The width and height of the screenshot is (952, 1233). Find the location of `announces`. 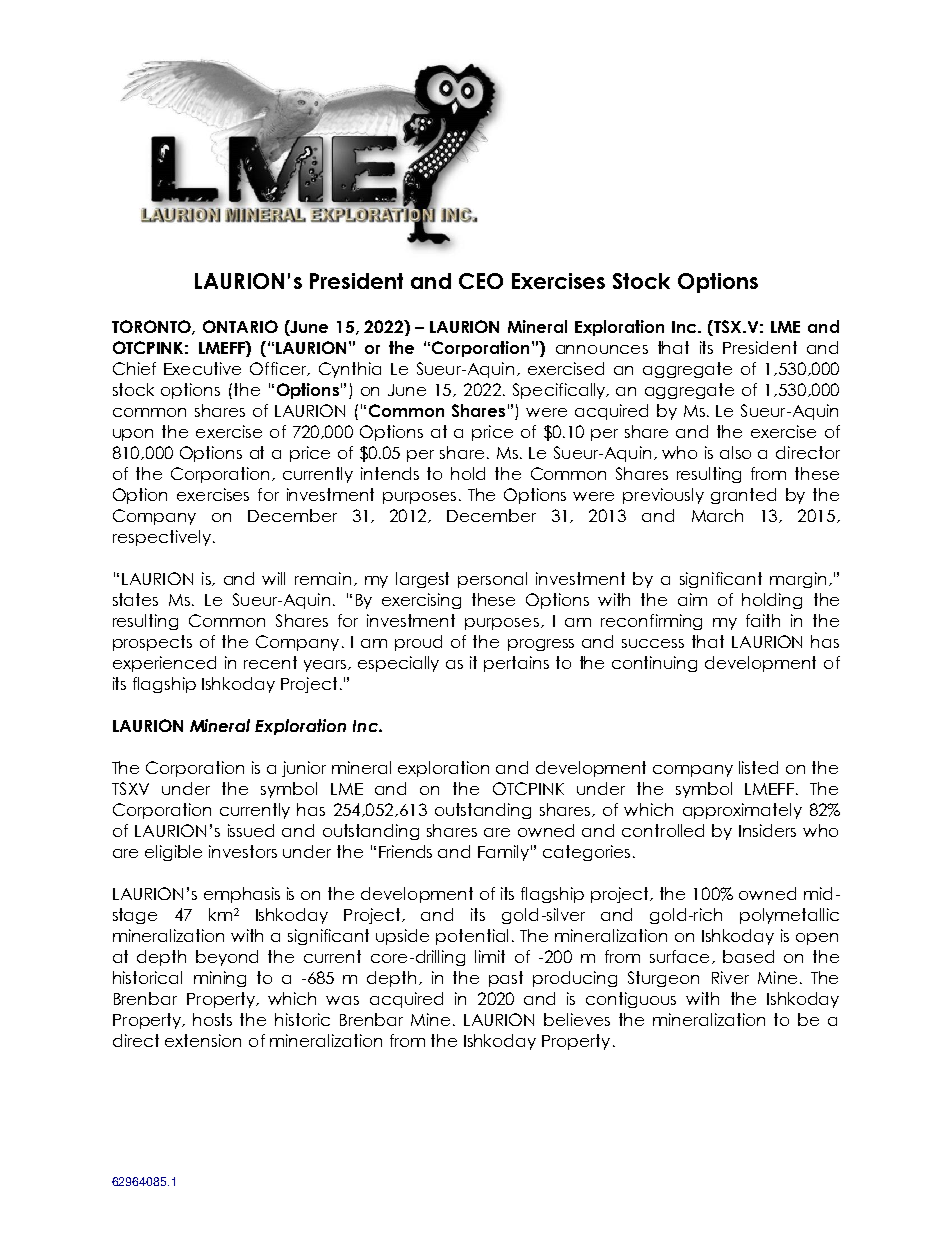

announces is located at coordinates (602, 349).
